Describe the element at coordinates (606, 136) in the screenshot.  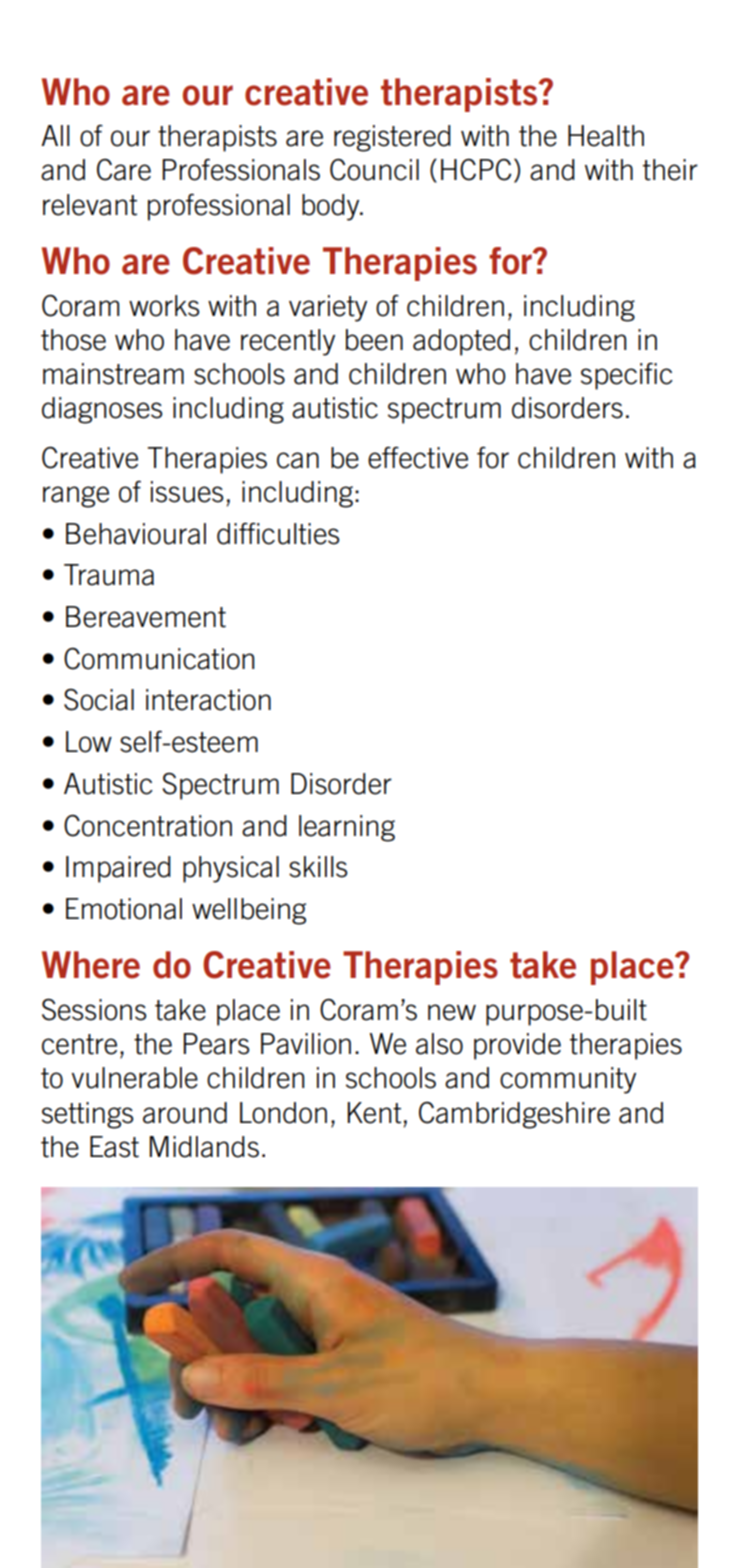
I see `Health` at that location.
